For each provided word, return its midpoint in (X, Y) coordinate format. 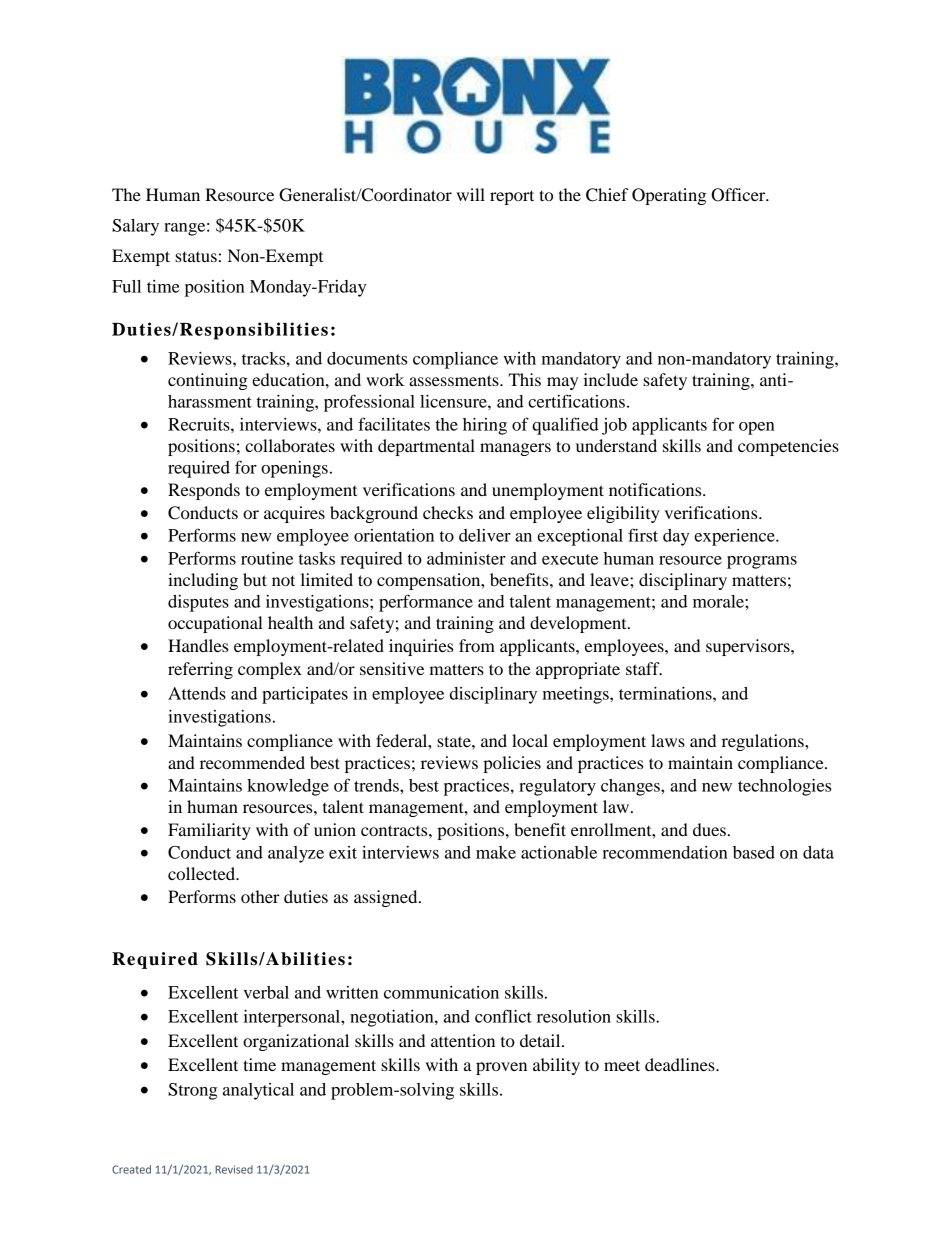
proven (501, 1068)
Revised (234, 1169)
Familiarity (209, 831)
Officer (739, 195)
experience (735, 537)
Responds (204, 491)
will (471, 194)
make (496, 852)
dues (709, 829)
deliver (485, 535)
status (196, 256)
